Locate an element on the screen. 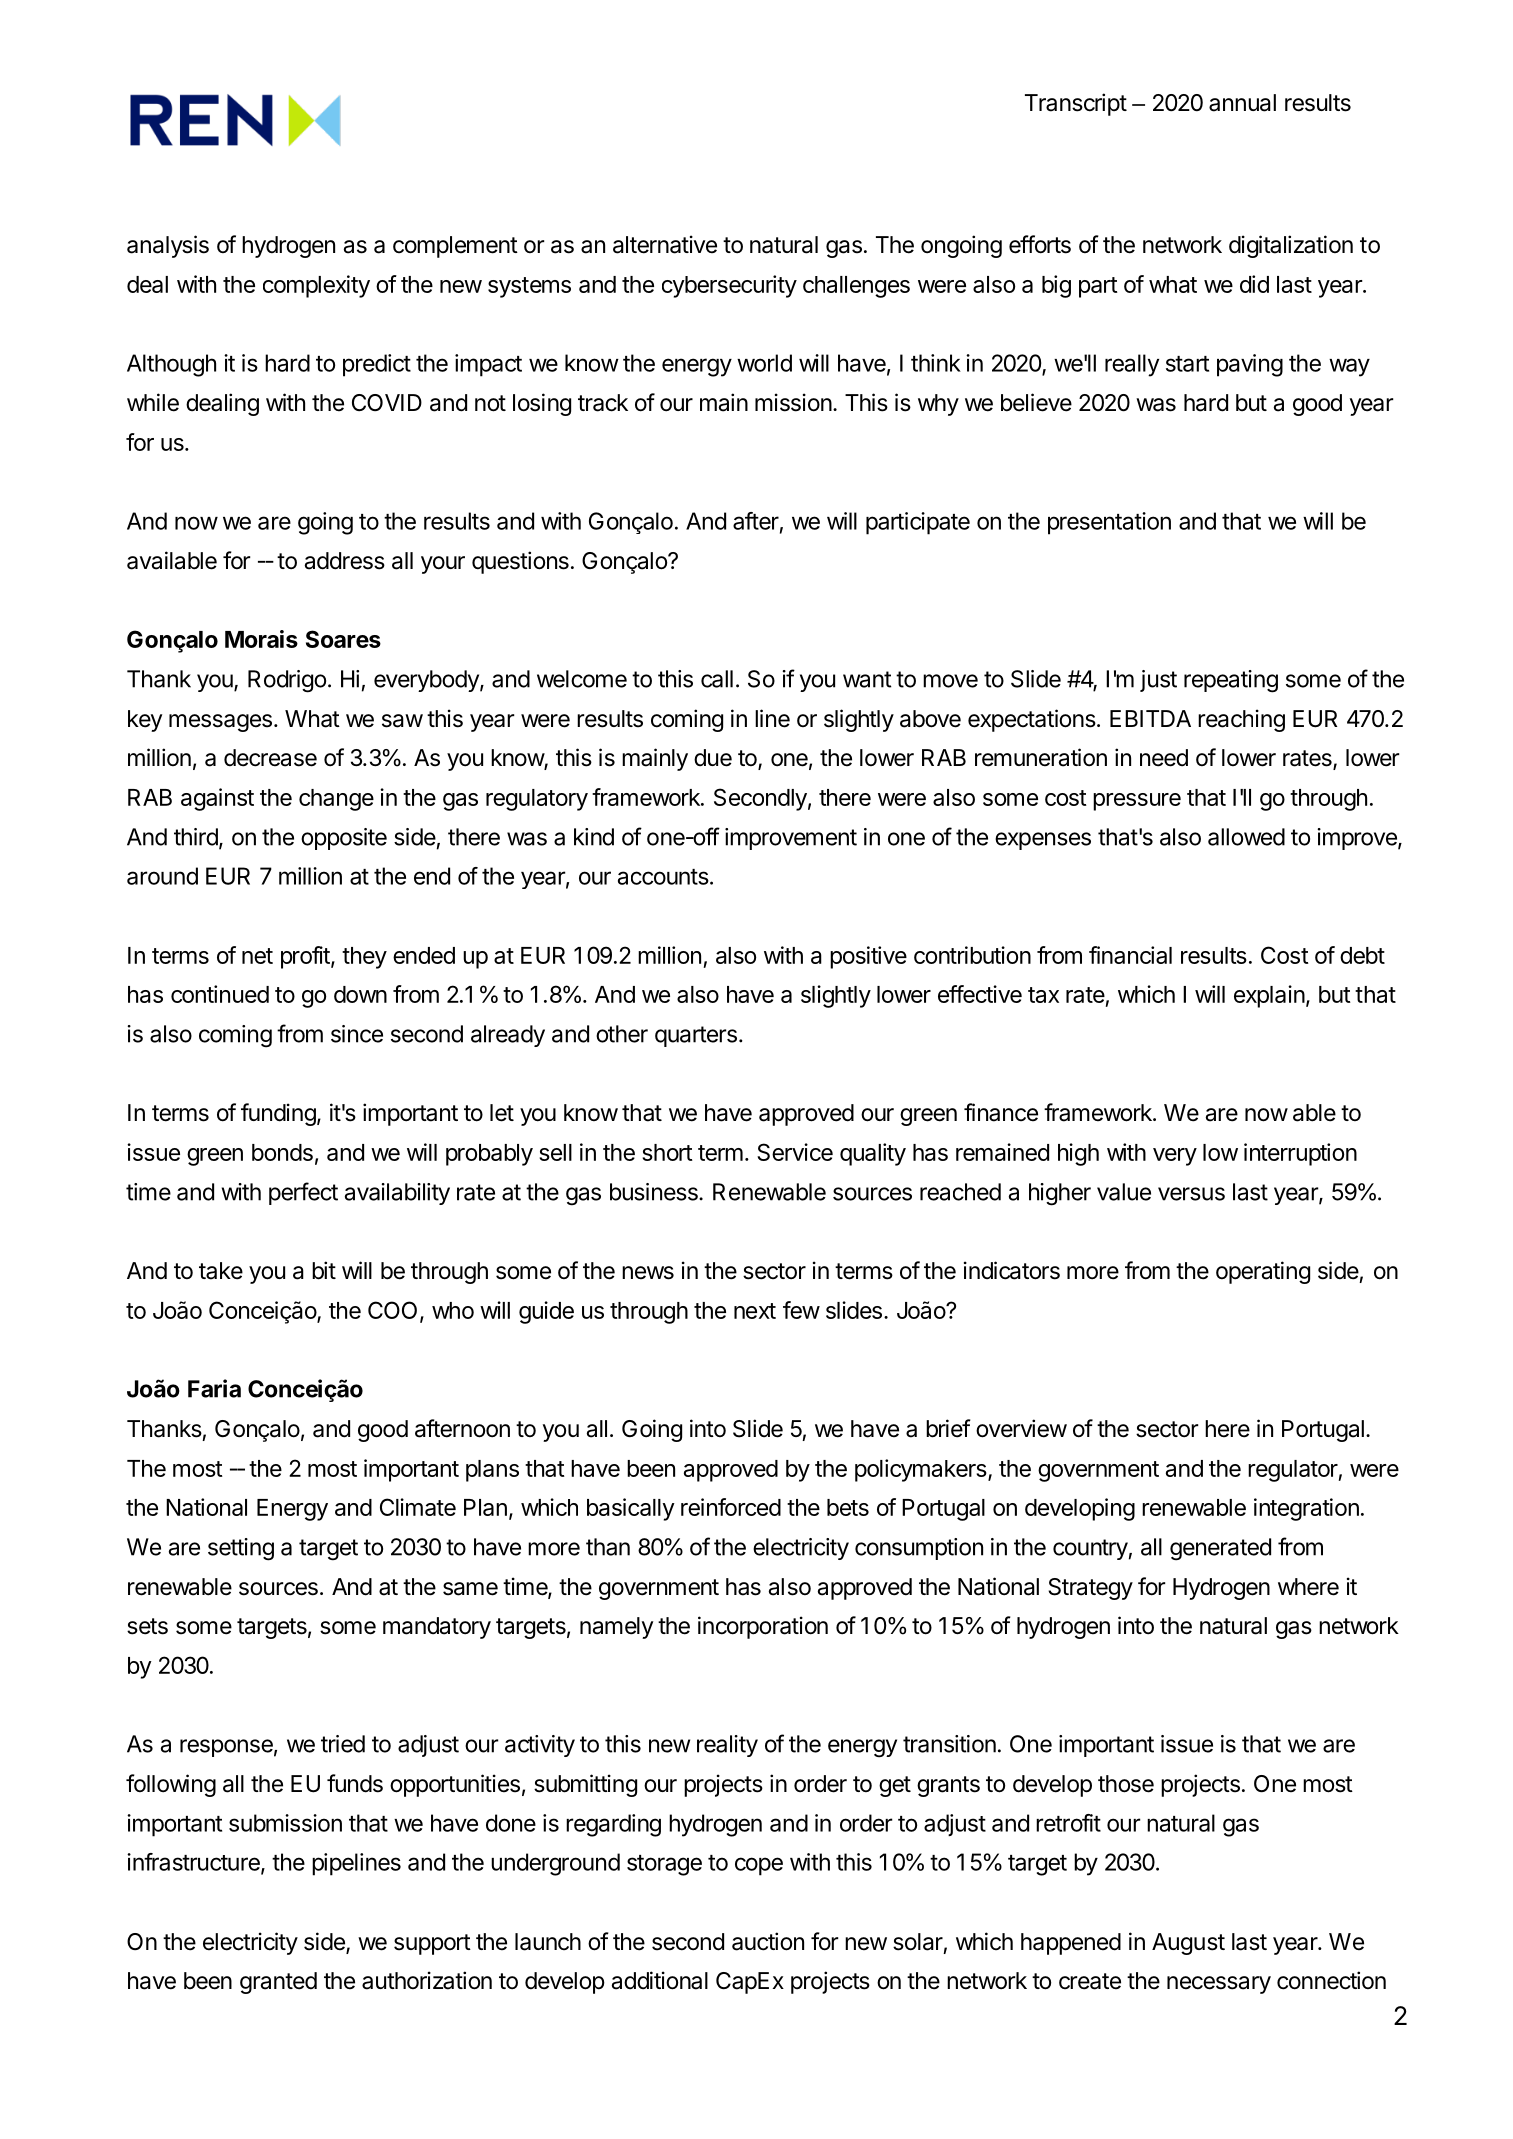 The width and height of the screenshot is (1513, 2139). auction is located at coordinates (768, 1941).
